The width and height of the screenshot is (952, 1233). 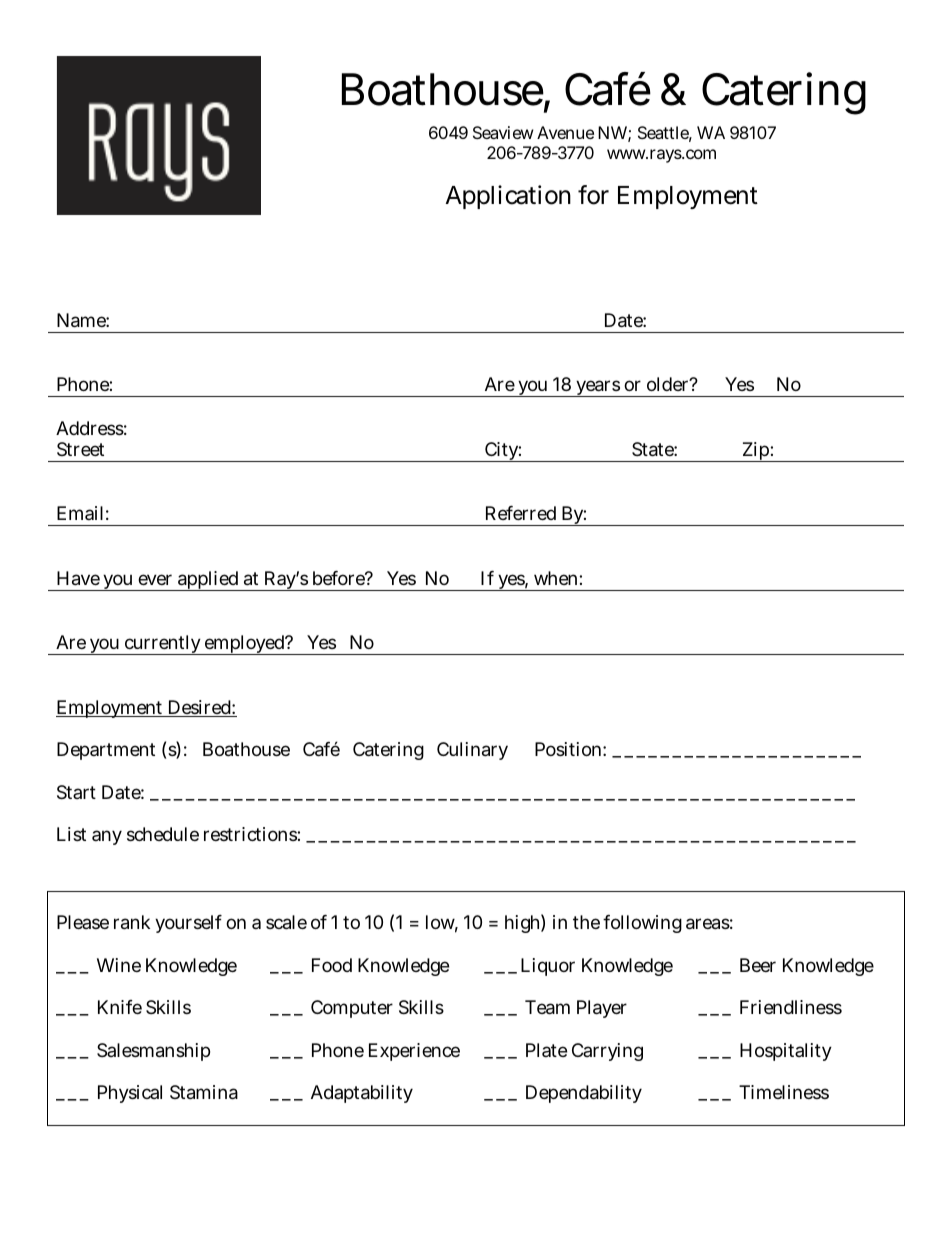 I want to click on Seaview, so click(x=503, y=132).
